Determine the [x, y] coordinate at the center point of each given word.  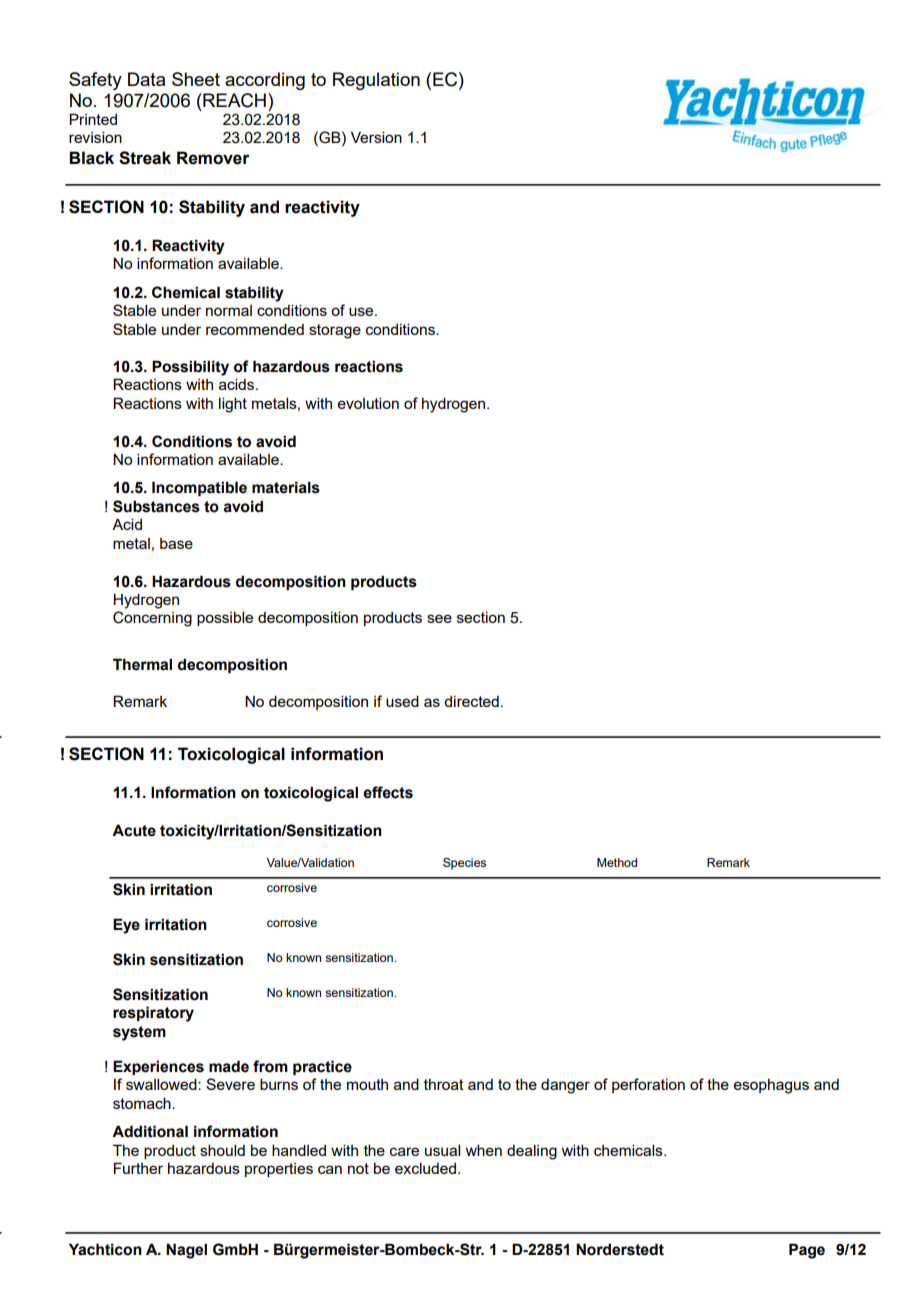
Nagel [186, 1251]
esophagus [771, 1086]
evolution [368, 403]
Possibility [190, 368]
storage [335, 331]
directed [471, 701]
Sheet [196, 79]
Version [376, 137]
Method [617, 862]
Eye [126, 926]
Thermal [142, 664]
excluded [427, 1168]
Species [464, 864]
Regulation [376, 81]
